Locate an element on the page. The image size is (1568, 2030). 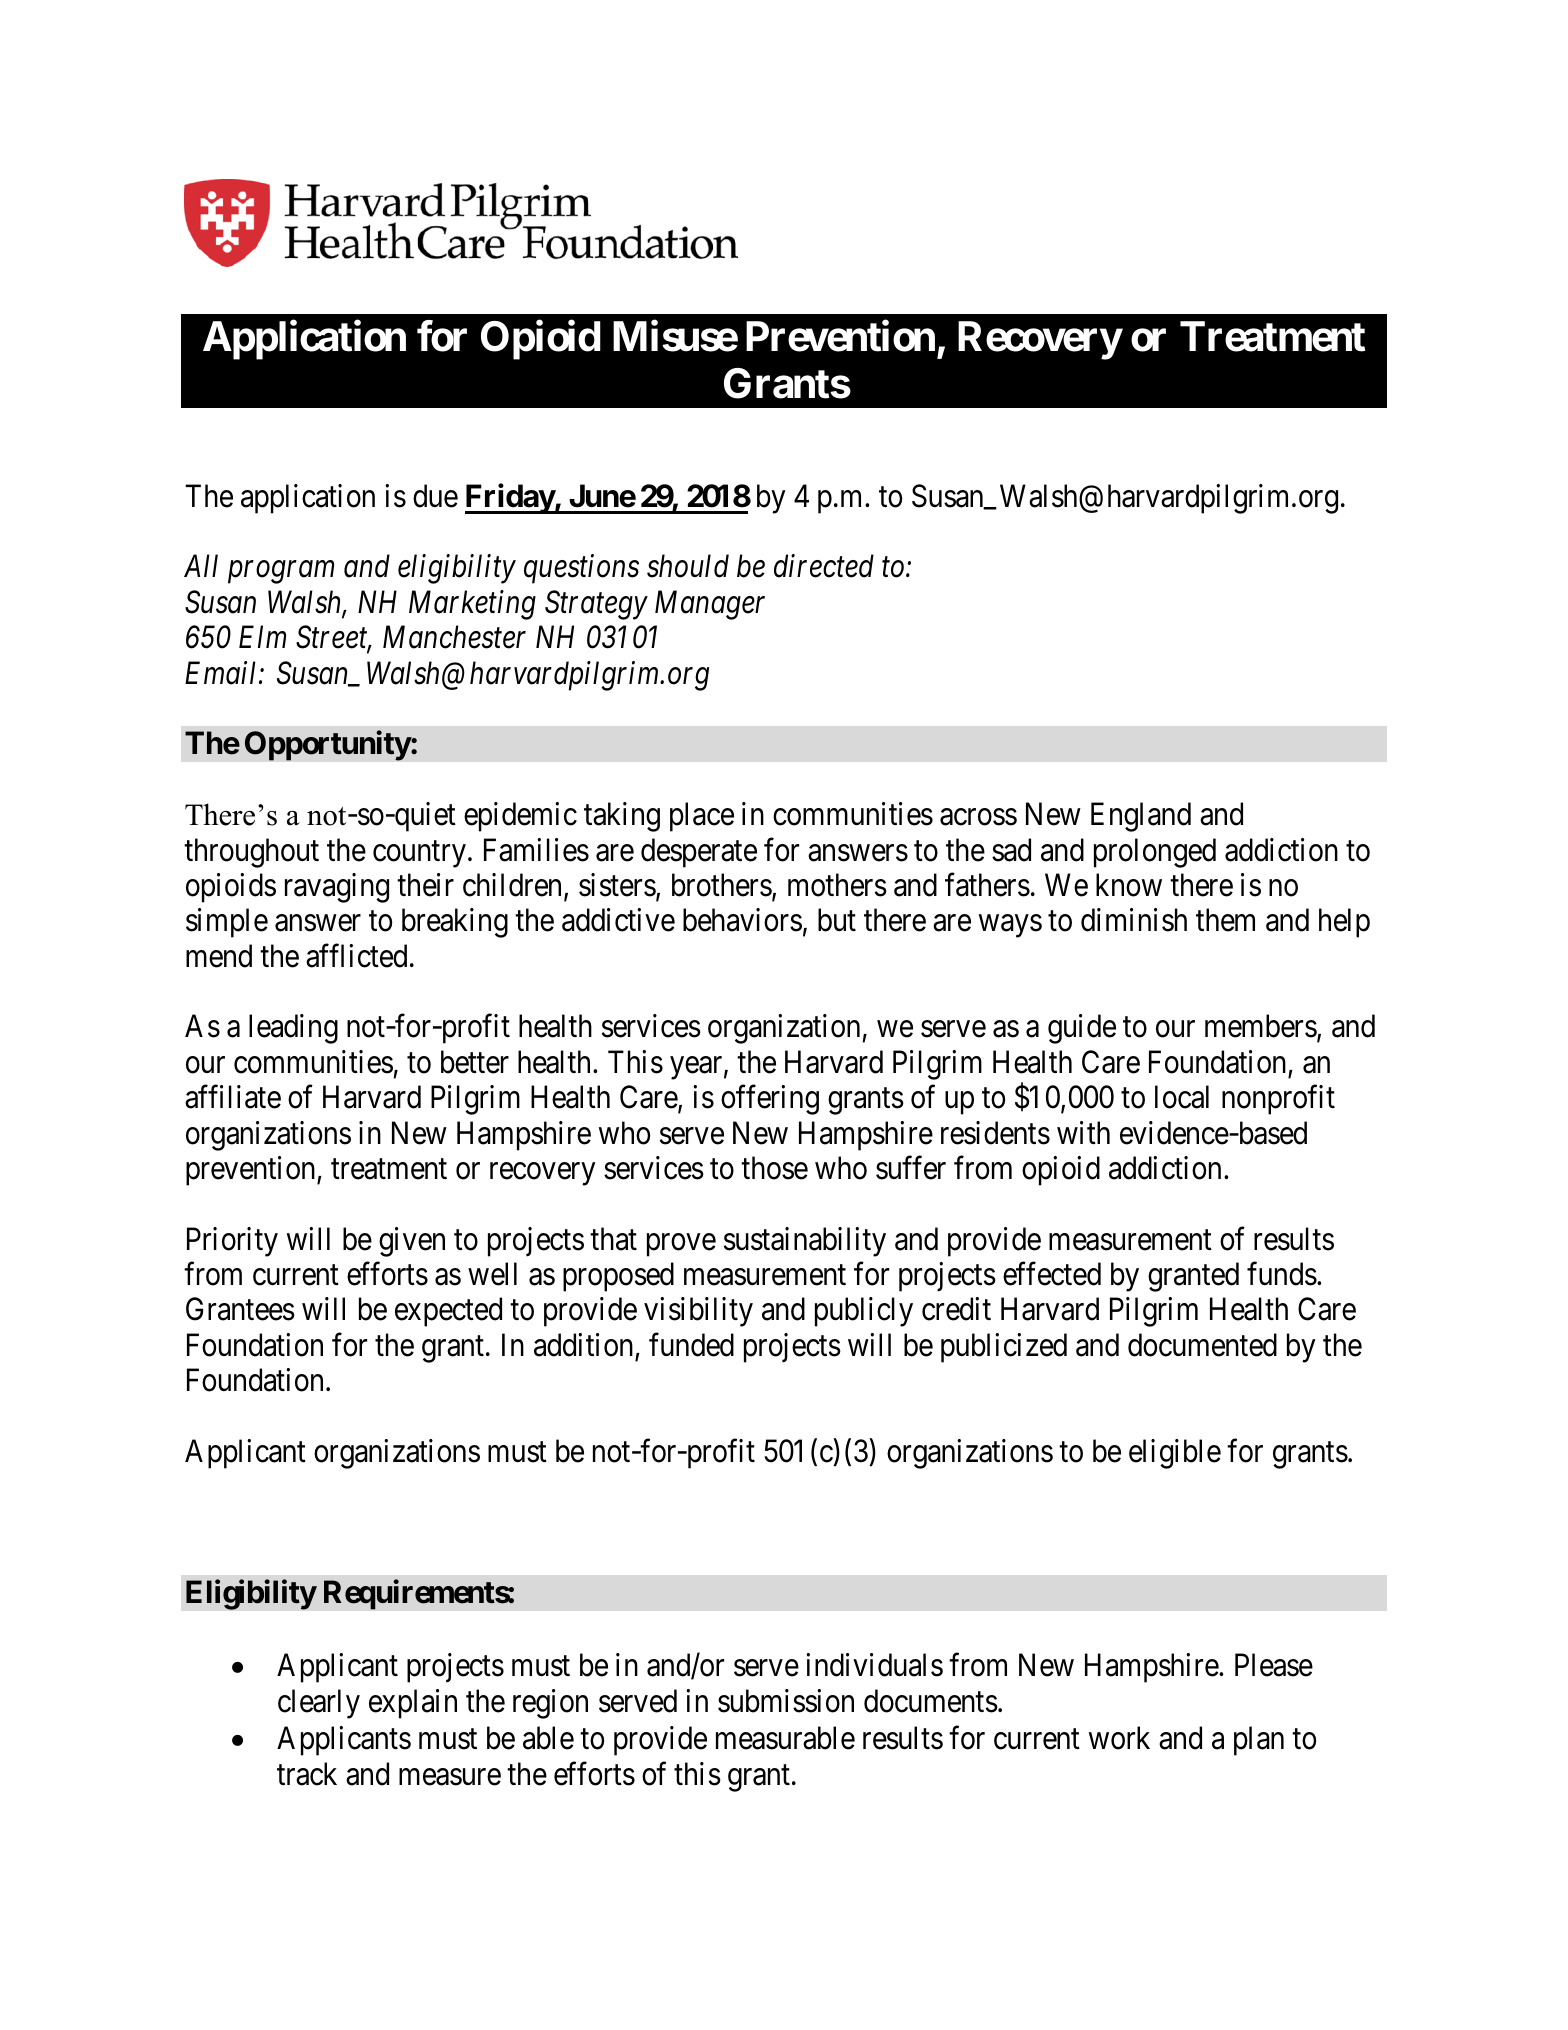
funded is located at coordinates (691, 1345).
